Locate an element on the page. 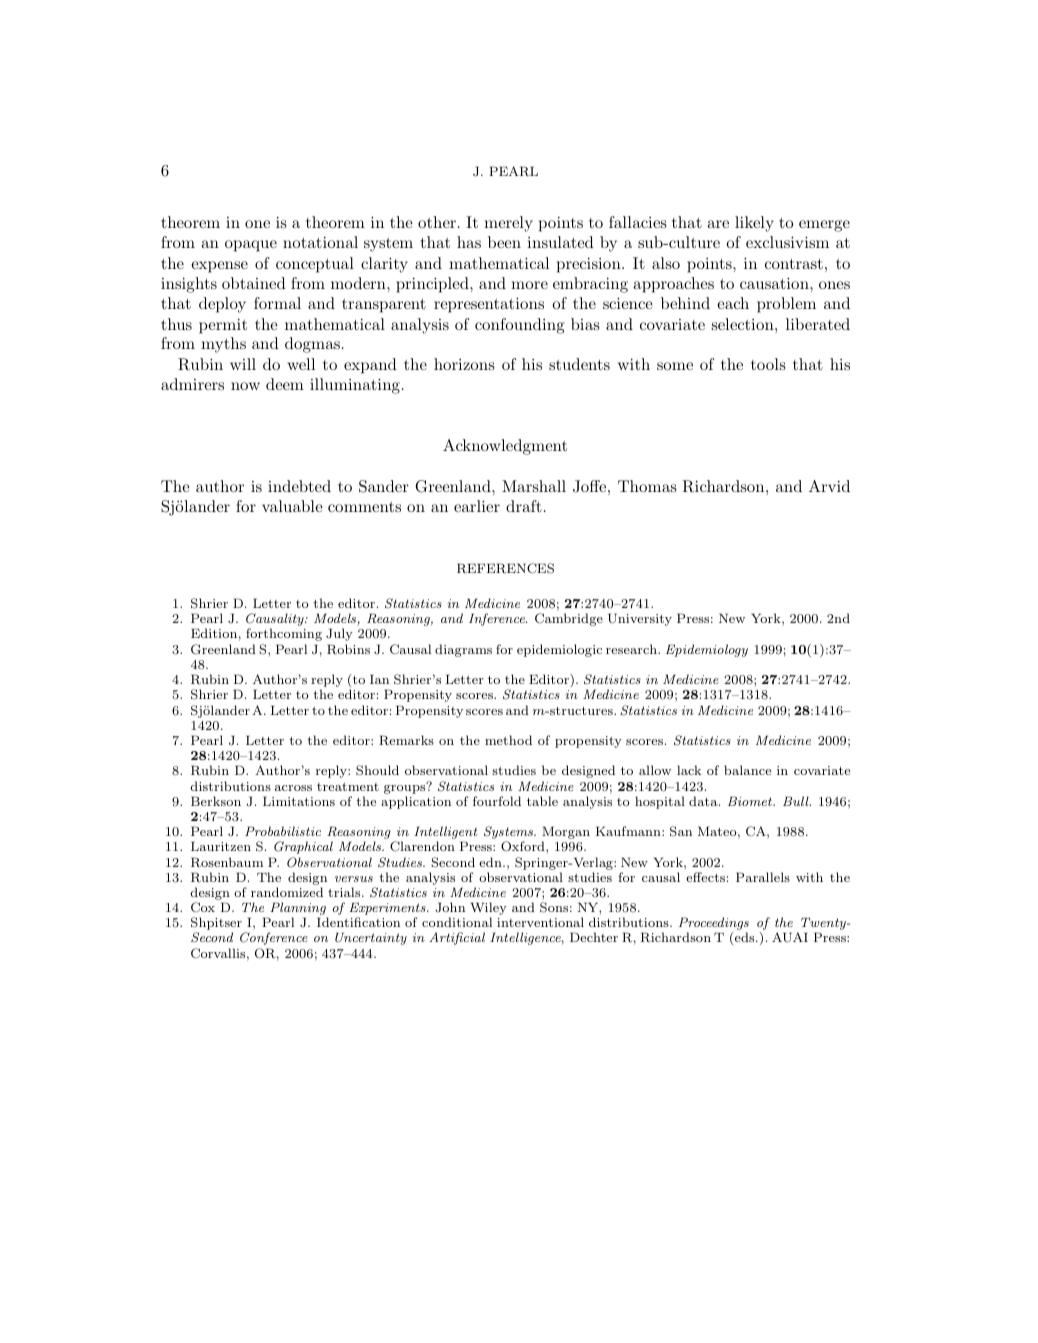  Thomas is located at coordinates (647, 486).
